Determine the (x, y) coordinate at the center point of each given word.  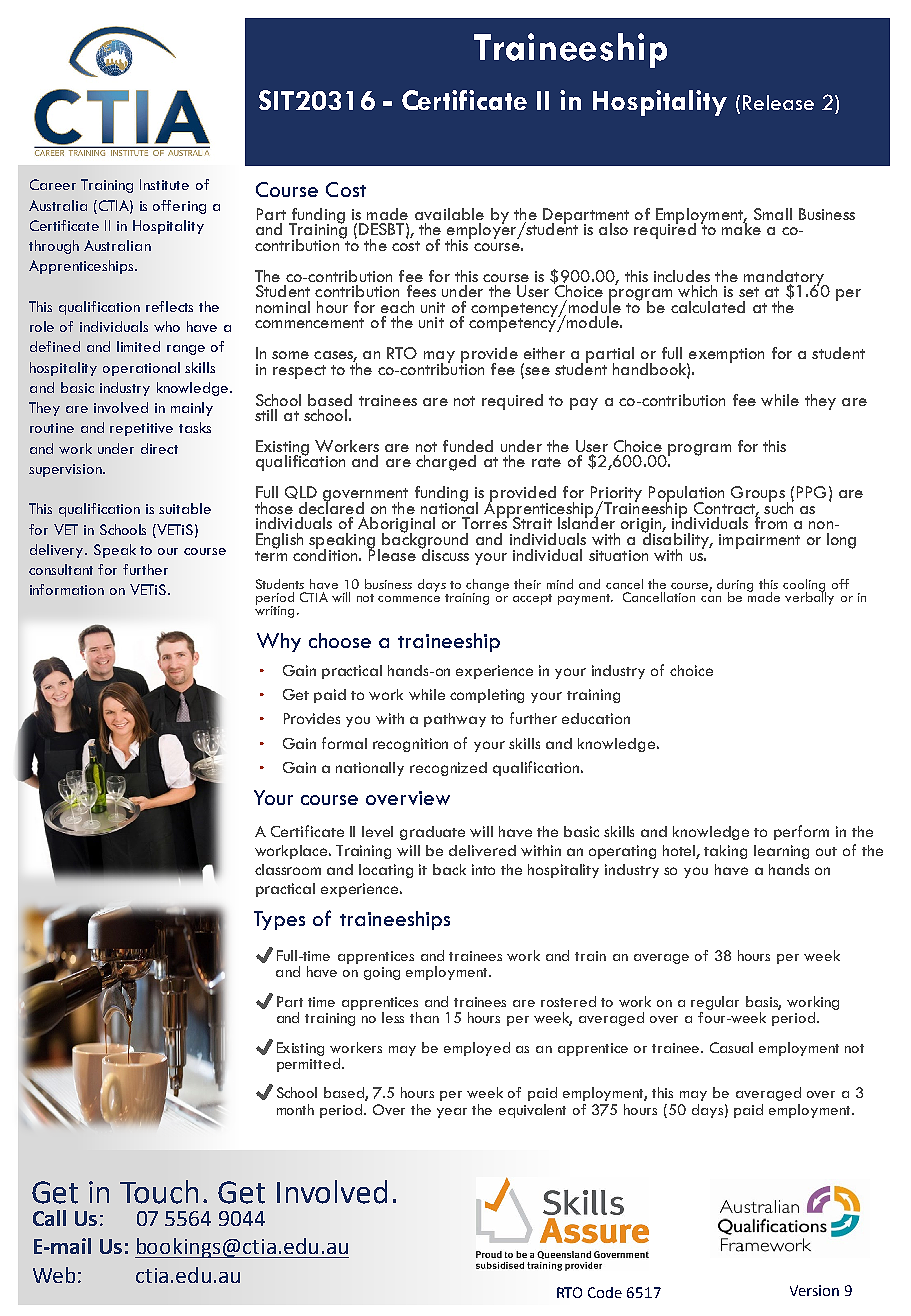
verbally (809, 597)
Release (778, 102)
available (449, 214)
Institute (164, 184)
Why (279, 642)
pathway (455, 720)
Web (54, 1275)
